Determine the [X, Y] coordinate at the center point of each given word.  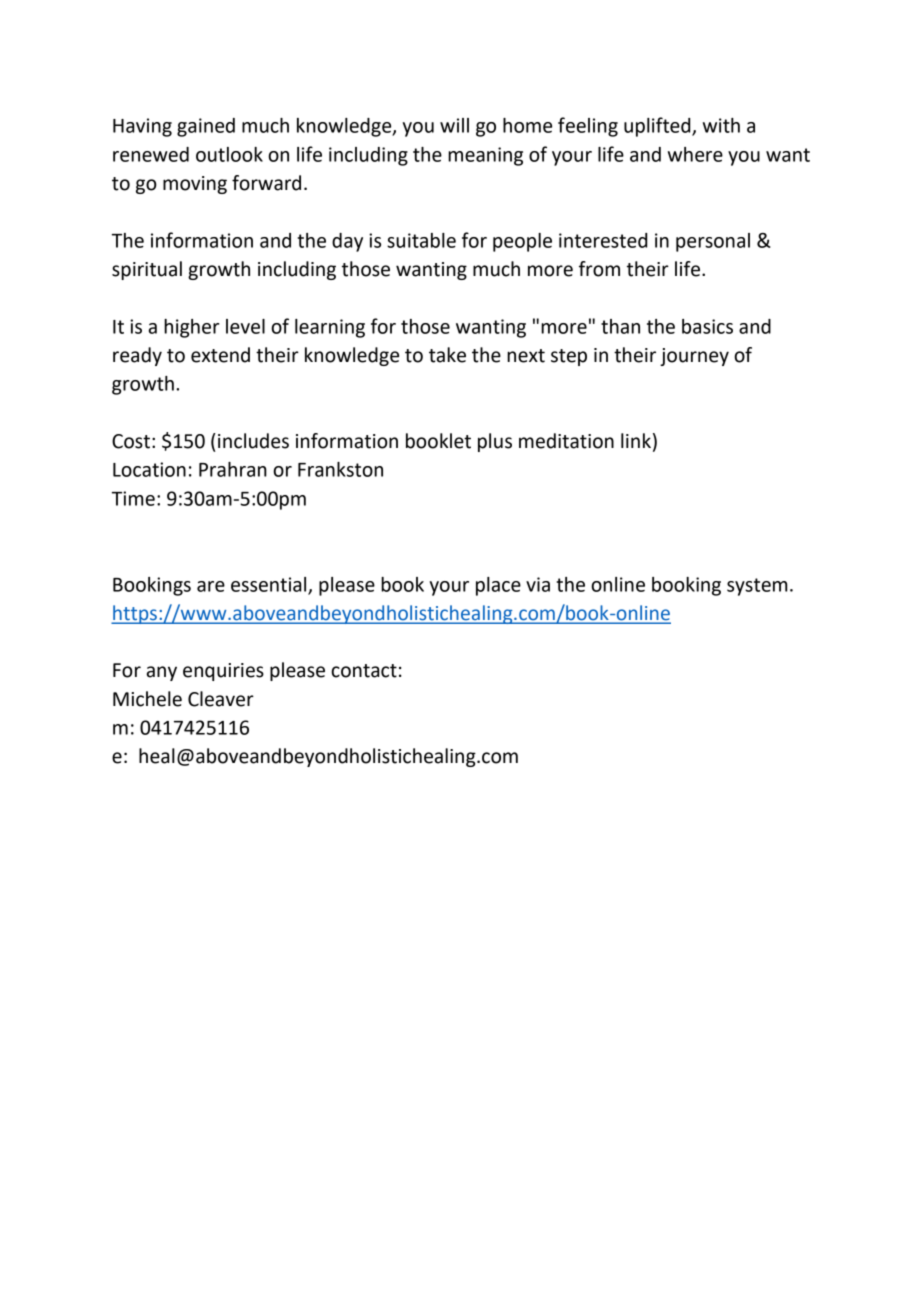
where [695, 154]
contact [364, 671]
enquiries [223, 672]
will [454, 125]
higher [191, 328]
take [447, 355]
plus [495, 442]
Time [133, 498]
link [636, 440]
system [757, 587]
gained [206, 127]
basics [707, 326]
